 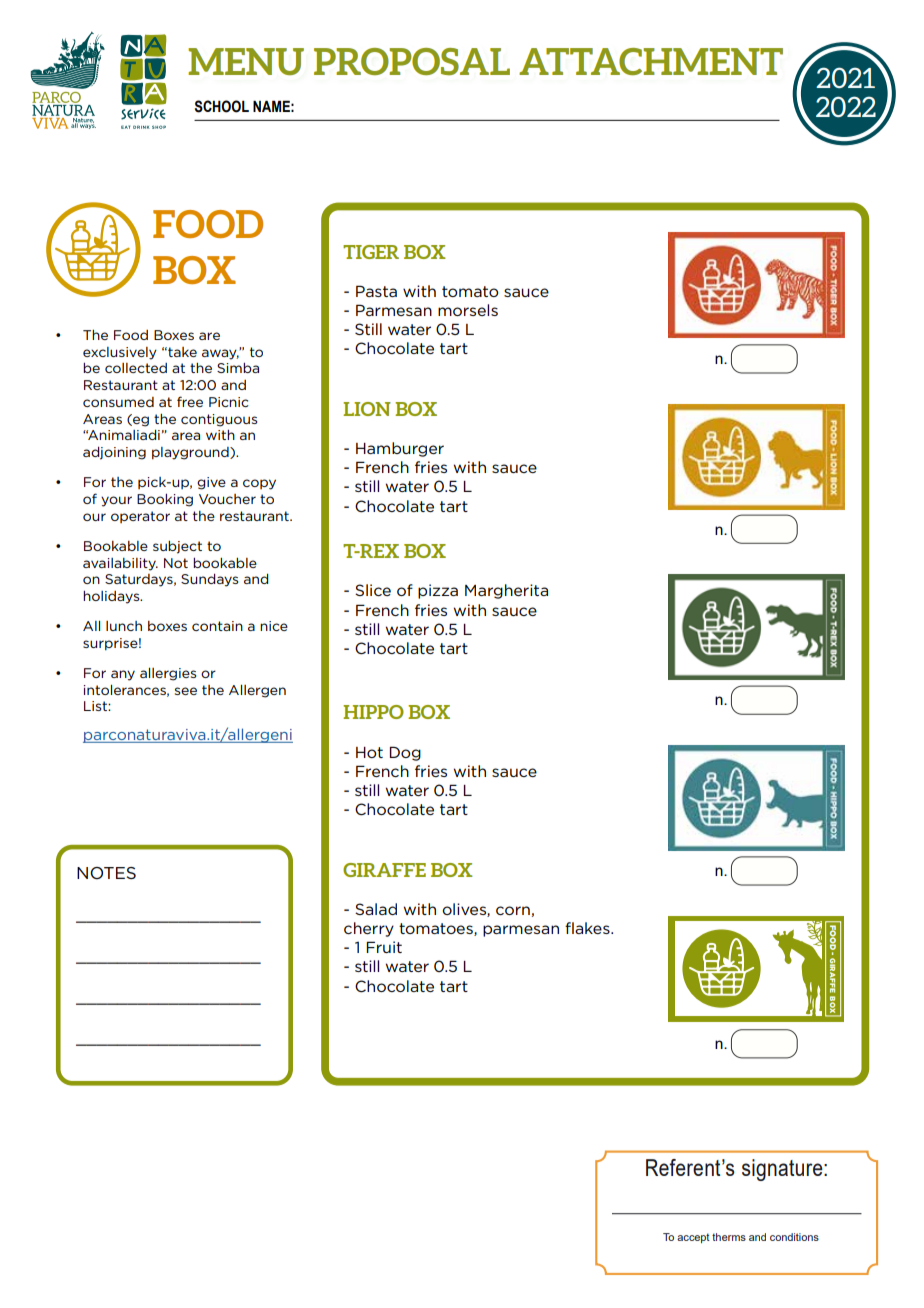 What do you see at coordinates (506, 591) in the screenshot?
I see `Margherita` at bounding box center [506, 591].
